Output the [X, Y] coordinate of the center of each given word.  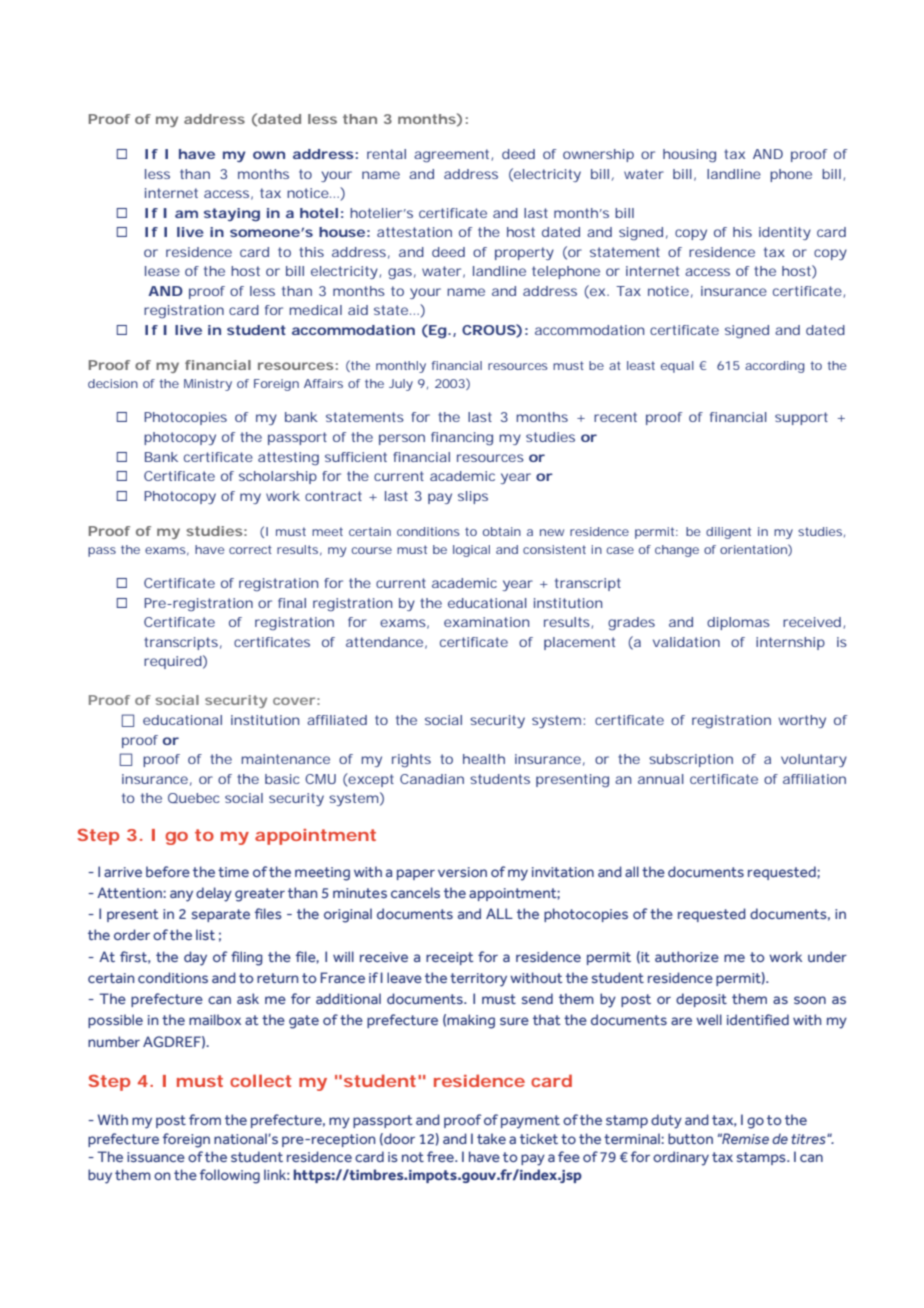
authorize [687, 956]
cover [294, 701]
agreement [451, 156]
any [181, 896]
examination [486, 622]
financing [462, 439]
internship [790, 643]
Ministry [208, 385]
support [801, 418]
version [462, 872]
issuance [156, 1157]
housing [689, 156]
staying [232, 215]
